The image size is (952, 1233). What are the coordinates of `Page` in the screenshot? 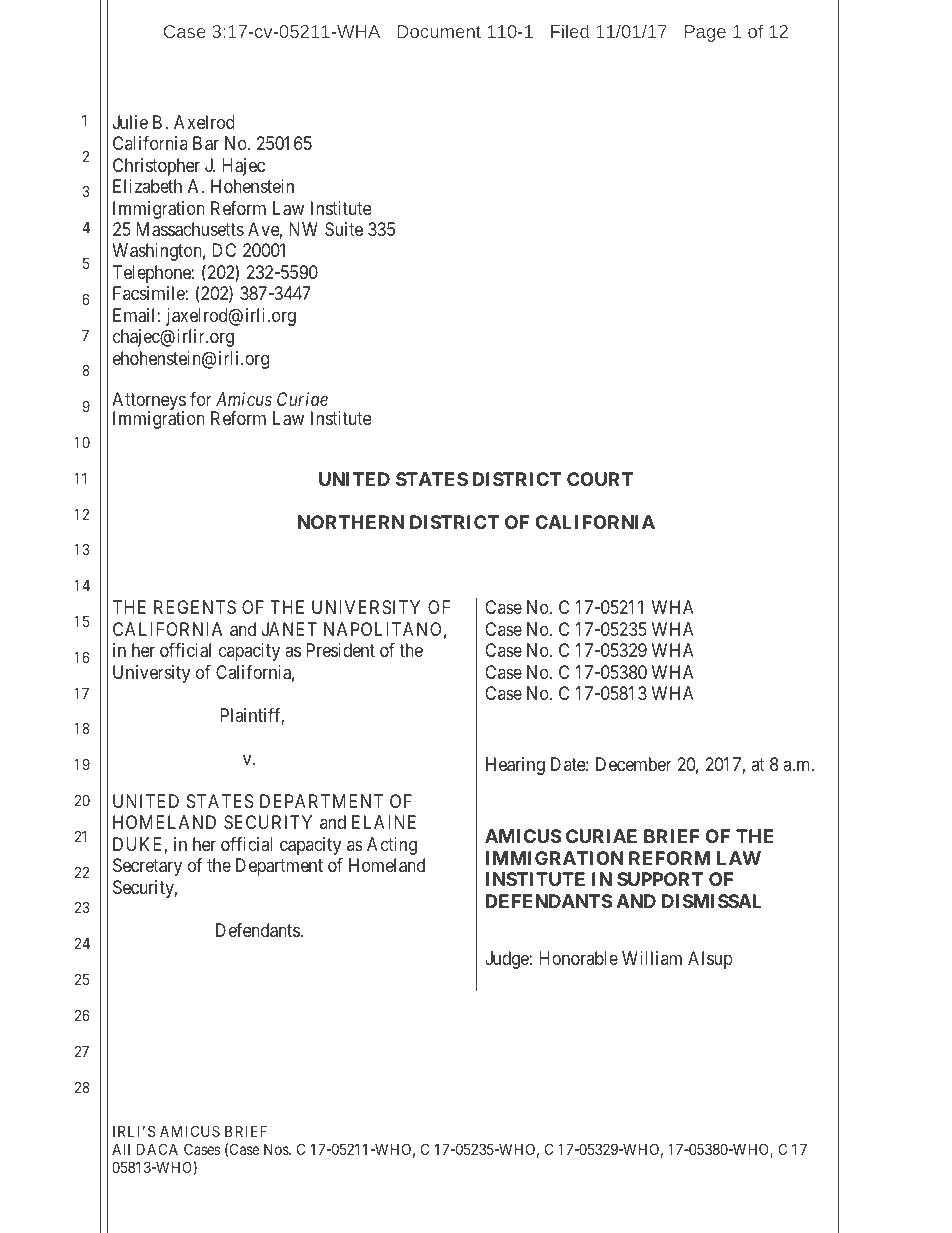 It's located at (705, 33).
